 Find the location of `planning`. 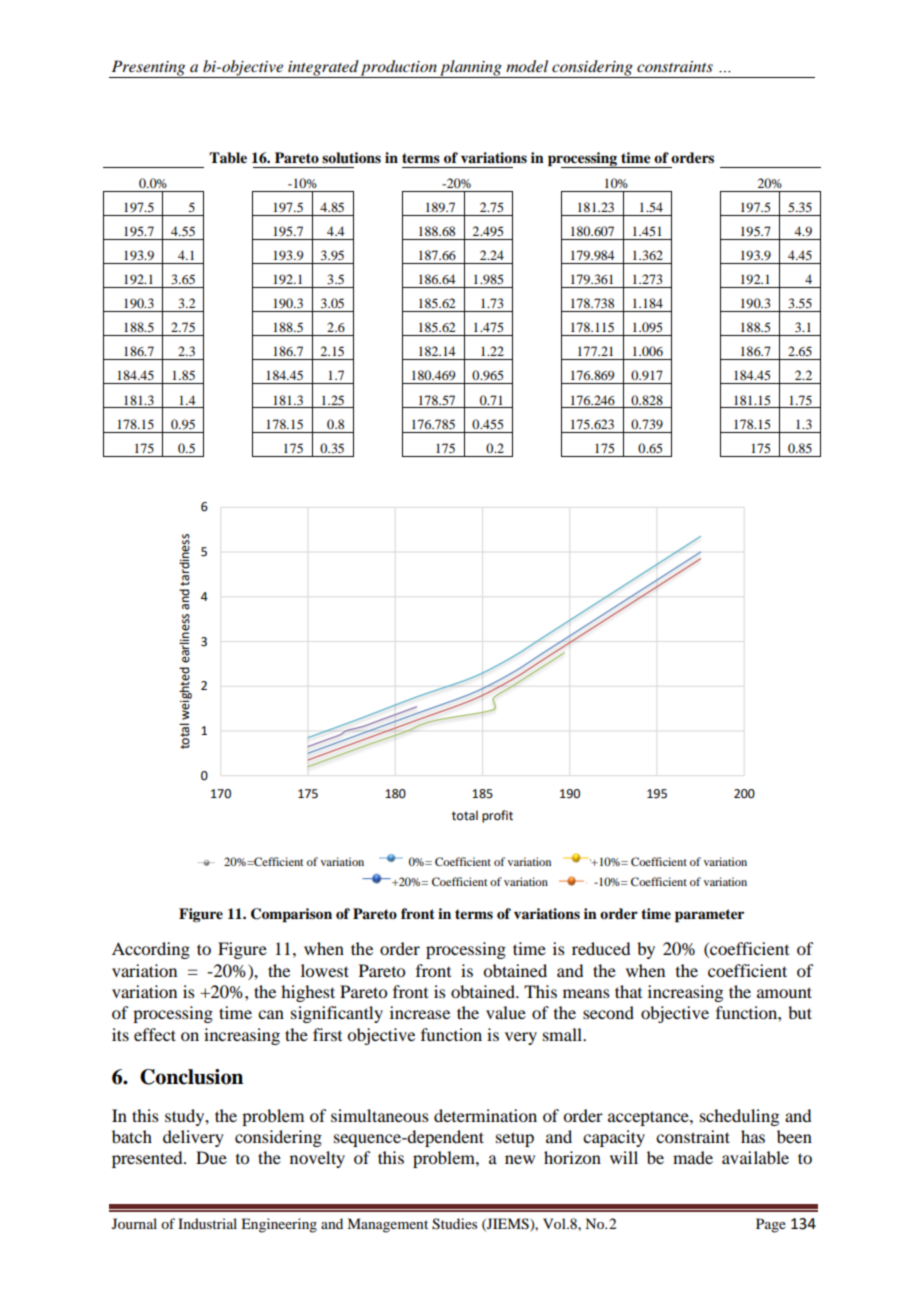

planning is located at coordinates (471, 69).
